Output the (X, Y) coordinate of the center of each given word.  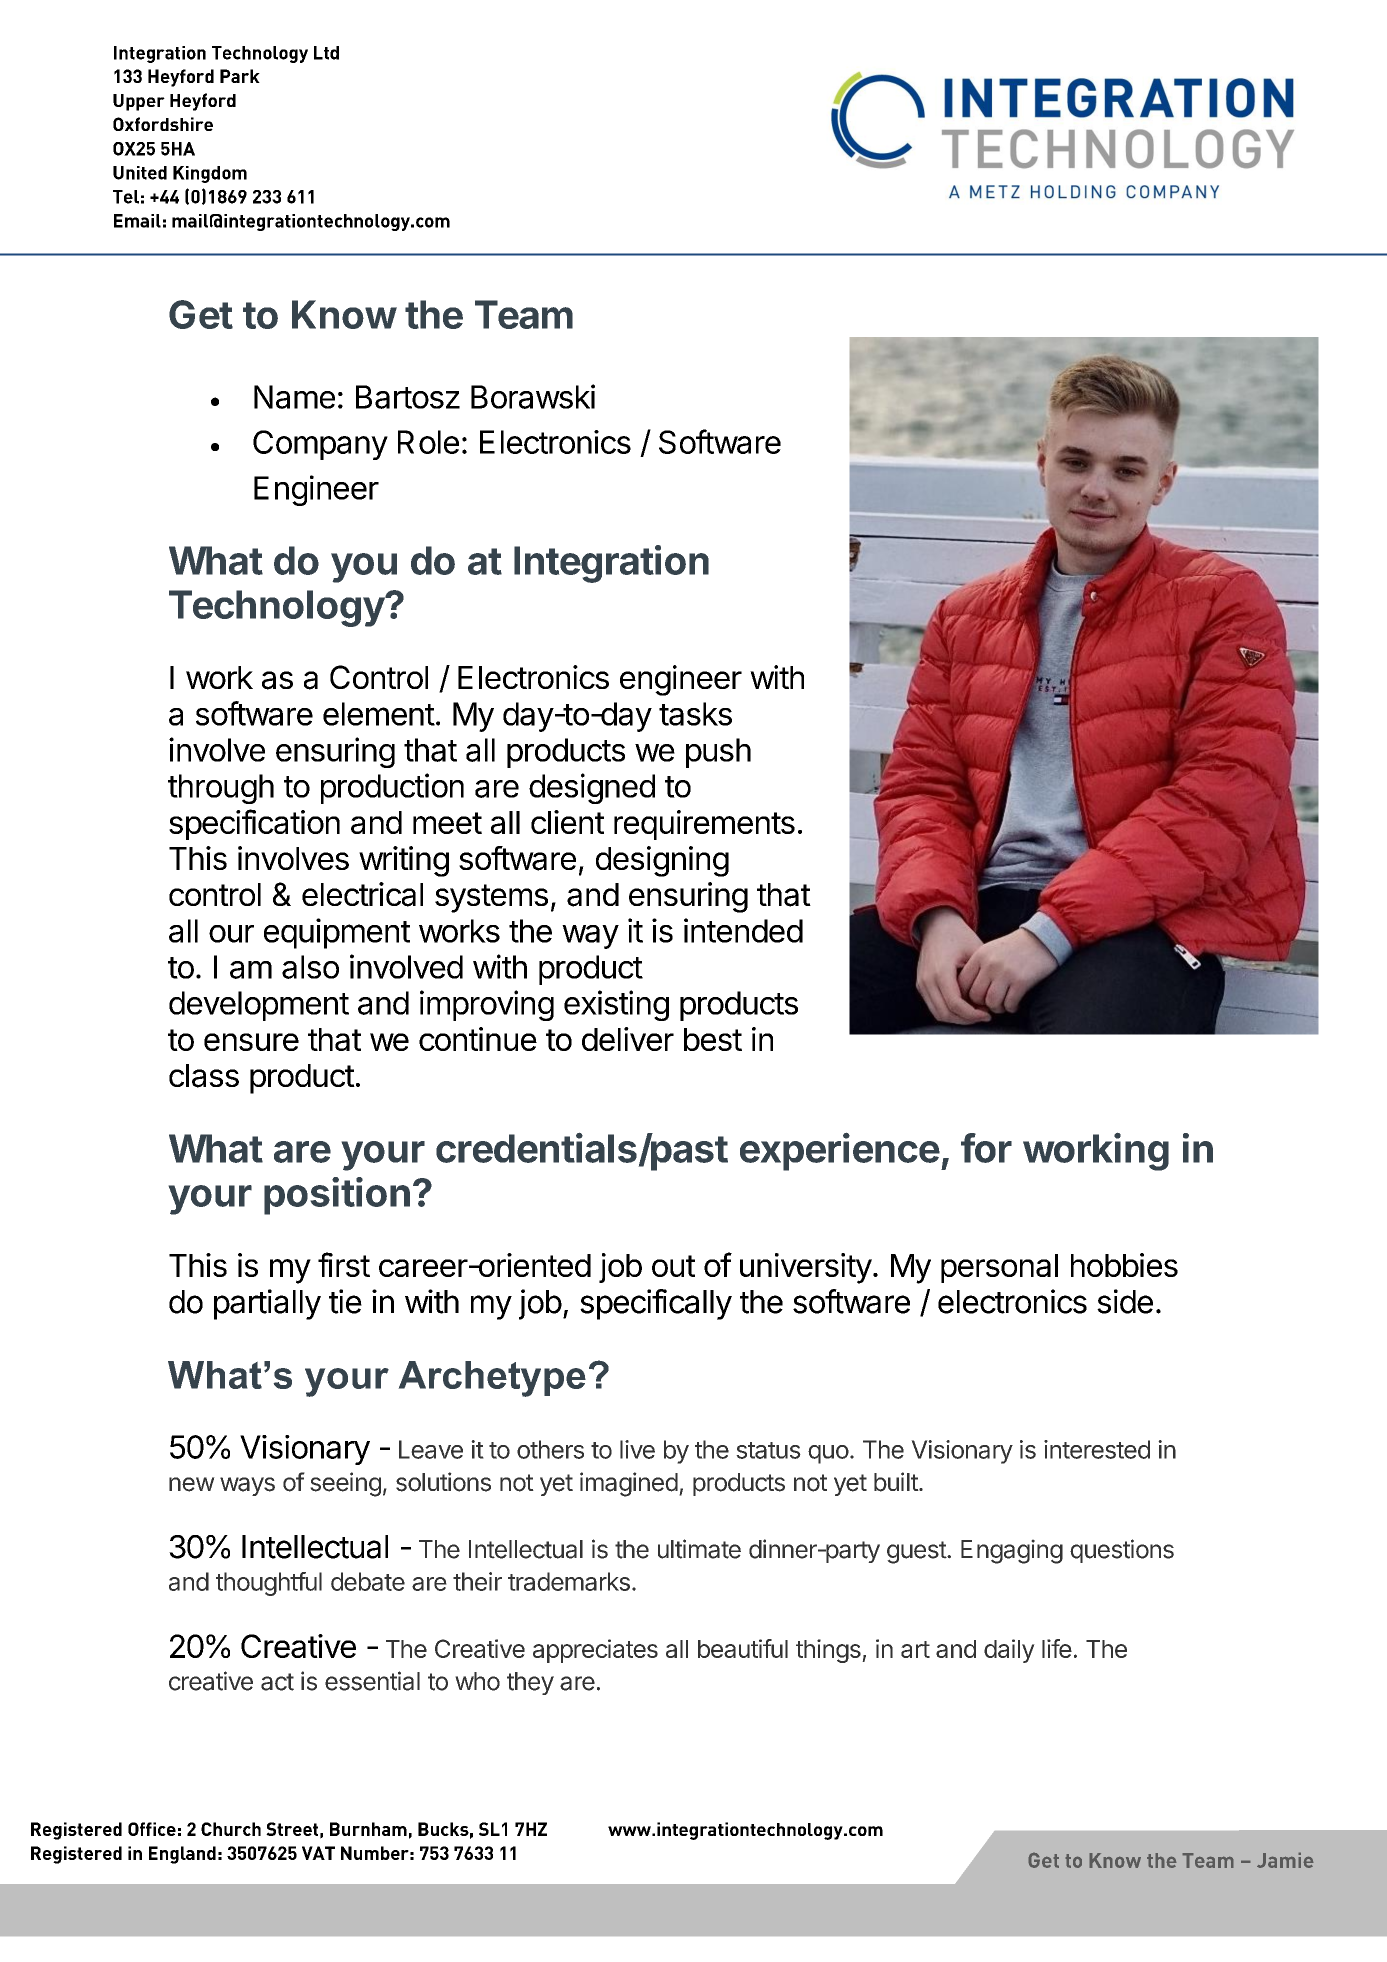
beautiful (743, 1648)
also (310, 967)
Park (240, 76)
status (768, 1450)
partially (267, 1304)
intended (743, 930)
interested (1097, 1449)
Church (231, 1829)
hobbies (1124, 1265)
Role (428, 442)
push (718, 753)
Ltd (326, 53)
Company (320, 445)
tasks (695, 714)
